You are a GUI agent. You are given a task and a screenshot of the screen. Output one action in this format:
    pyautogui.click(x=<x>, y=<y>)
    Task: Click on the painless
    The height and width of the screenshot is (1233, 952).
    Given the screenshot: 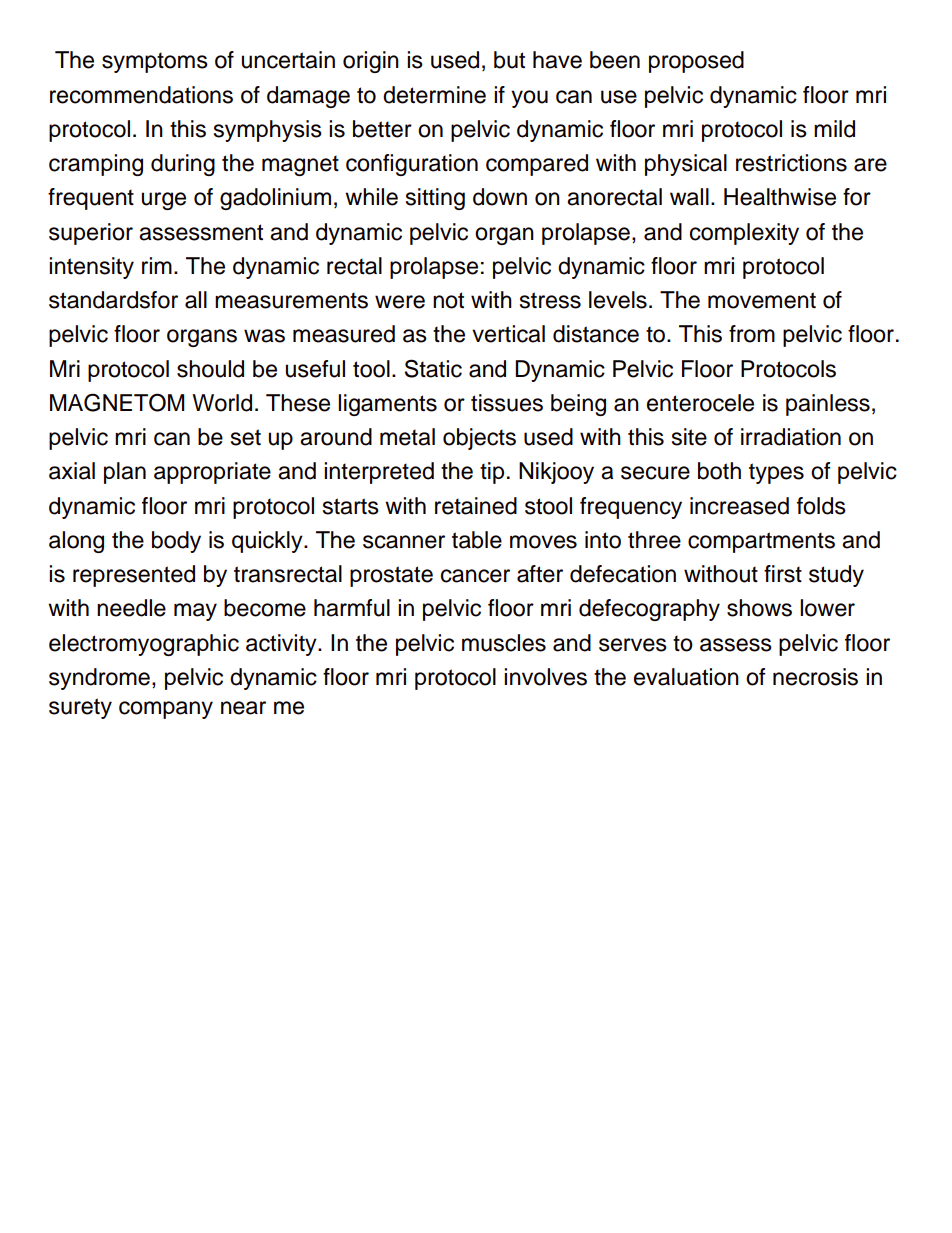 What is the action you would take?
    pyautogui.click(x=828, y=405)
